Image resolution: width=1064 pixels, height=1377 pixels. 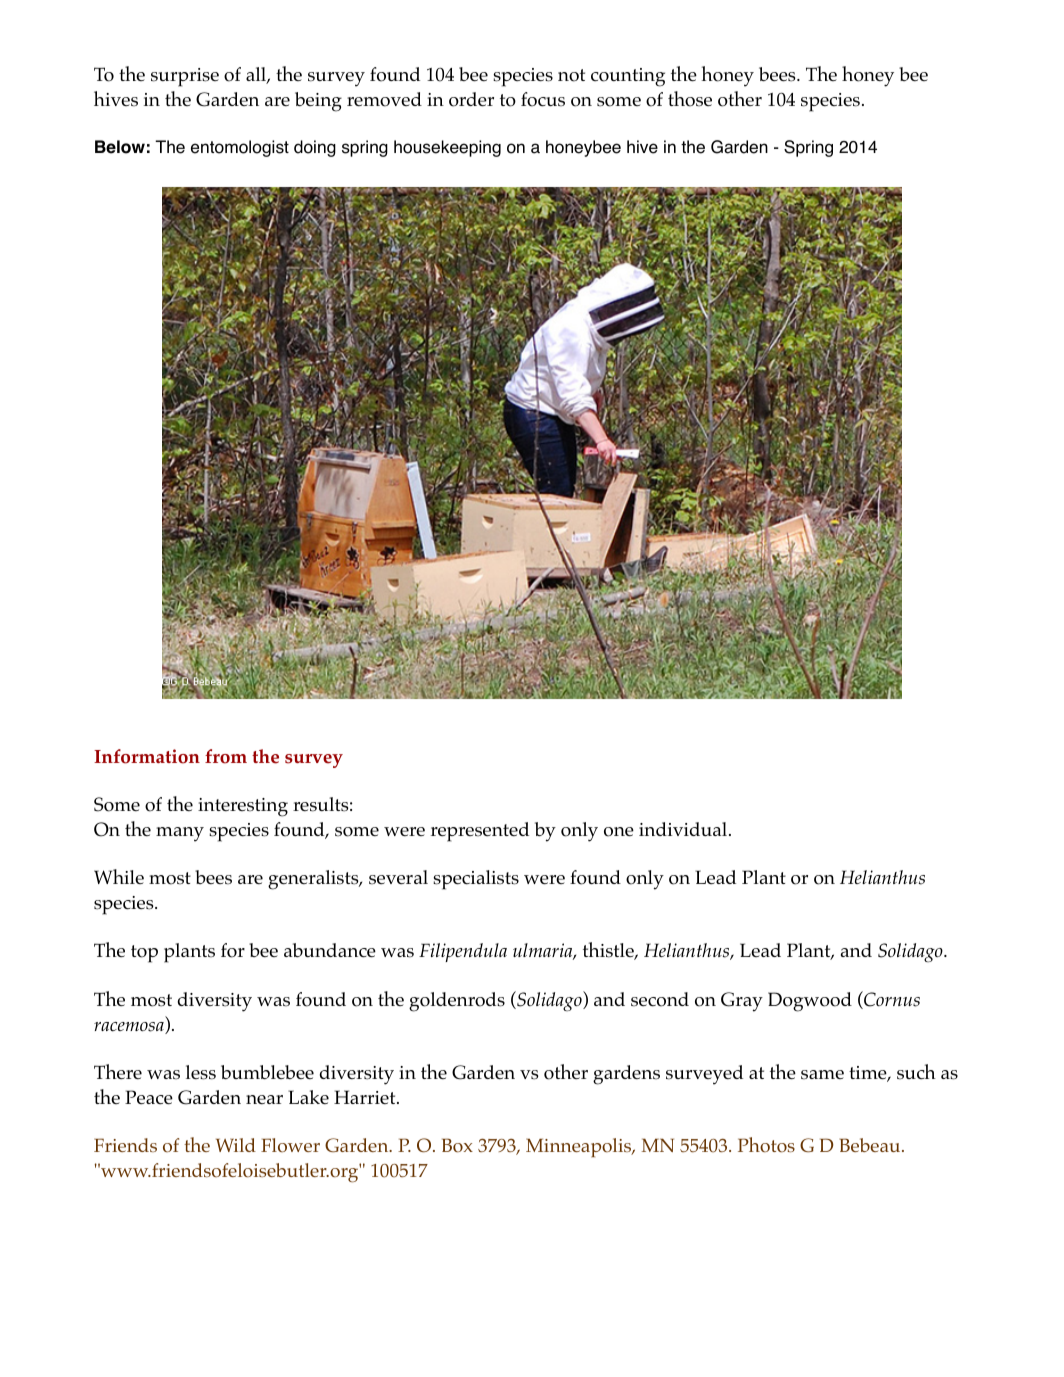 I want to click on focus, so click(x=543, y=99).
